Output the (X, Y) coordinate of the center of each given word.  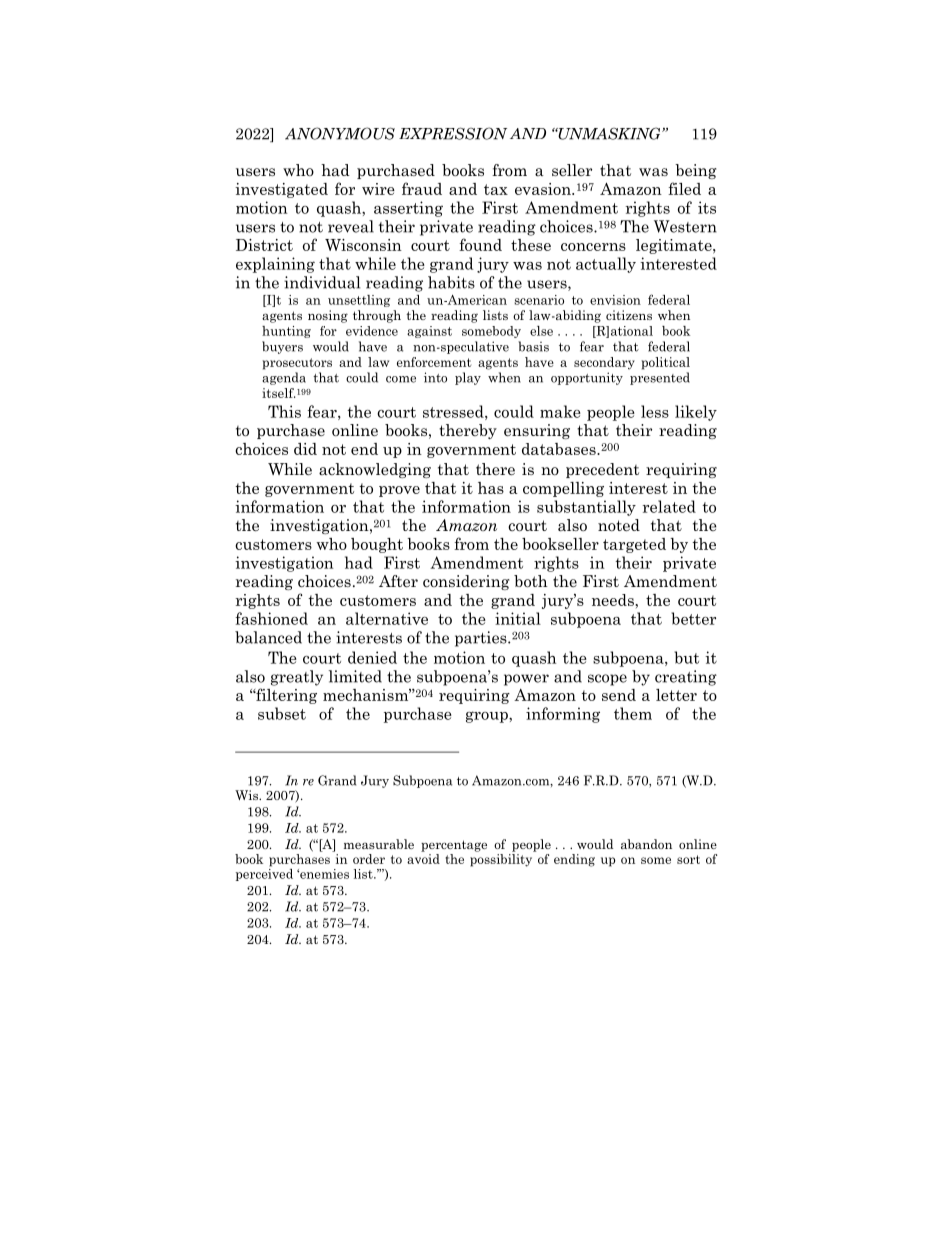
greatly (297, 678)
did (305, 449)
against (429, 332)
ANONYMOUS (340, 133)
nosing (328, 316)
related (669, 506)
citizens (629, 315)
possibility (501, 860)
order (369, 859)
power (526, 680)
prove (399, 491)
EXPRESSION (453, 133)
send (619, 695)
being (695, 171)
